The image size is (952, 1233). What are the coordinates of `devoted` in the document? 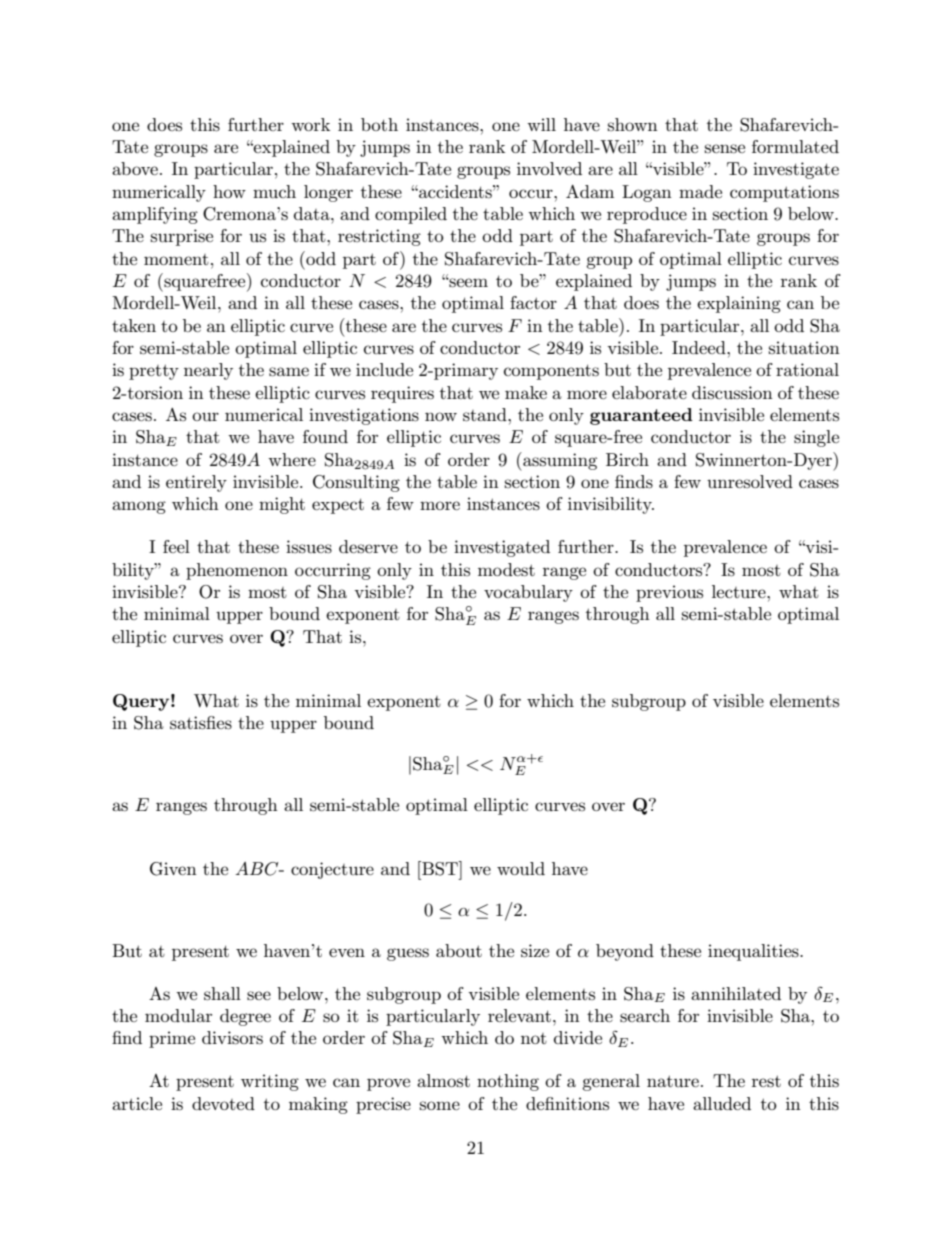 It's located at (223, 1103).
